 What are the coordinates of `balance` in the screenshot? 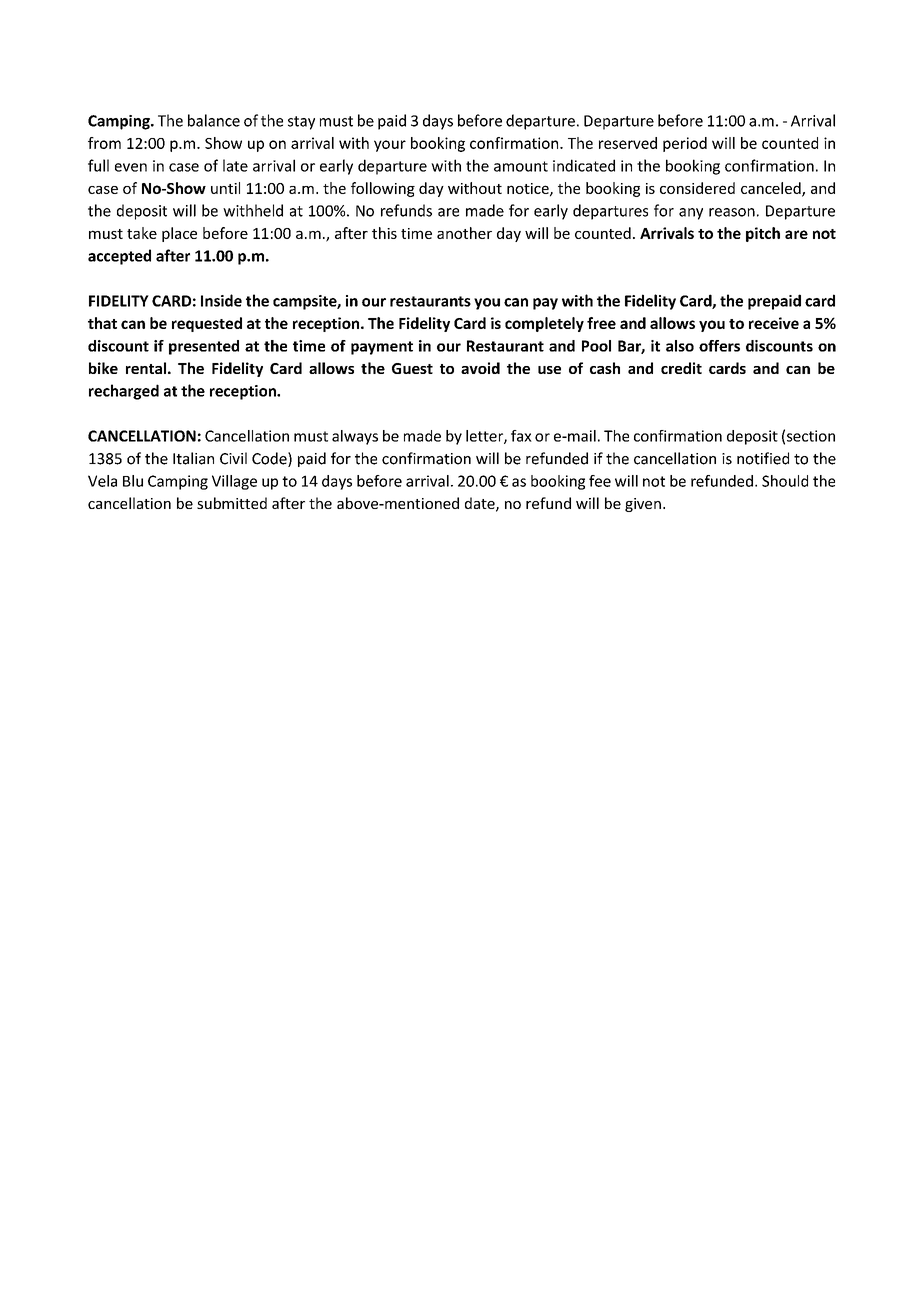 It's located at (214, 120).
